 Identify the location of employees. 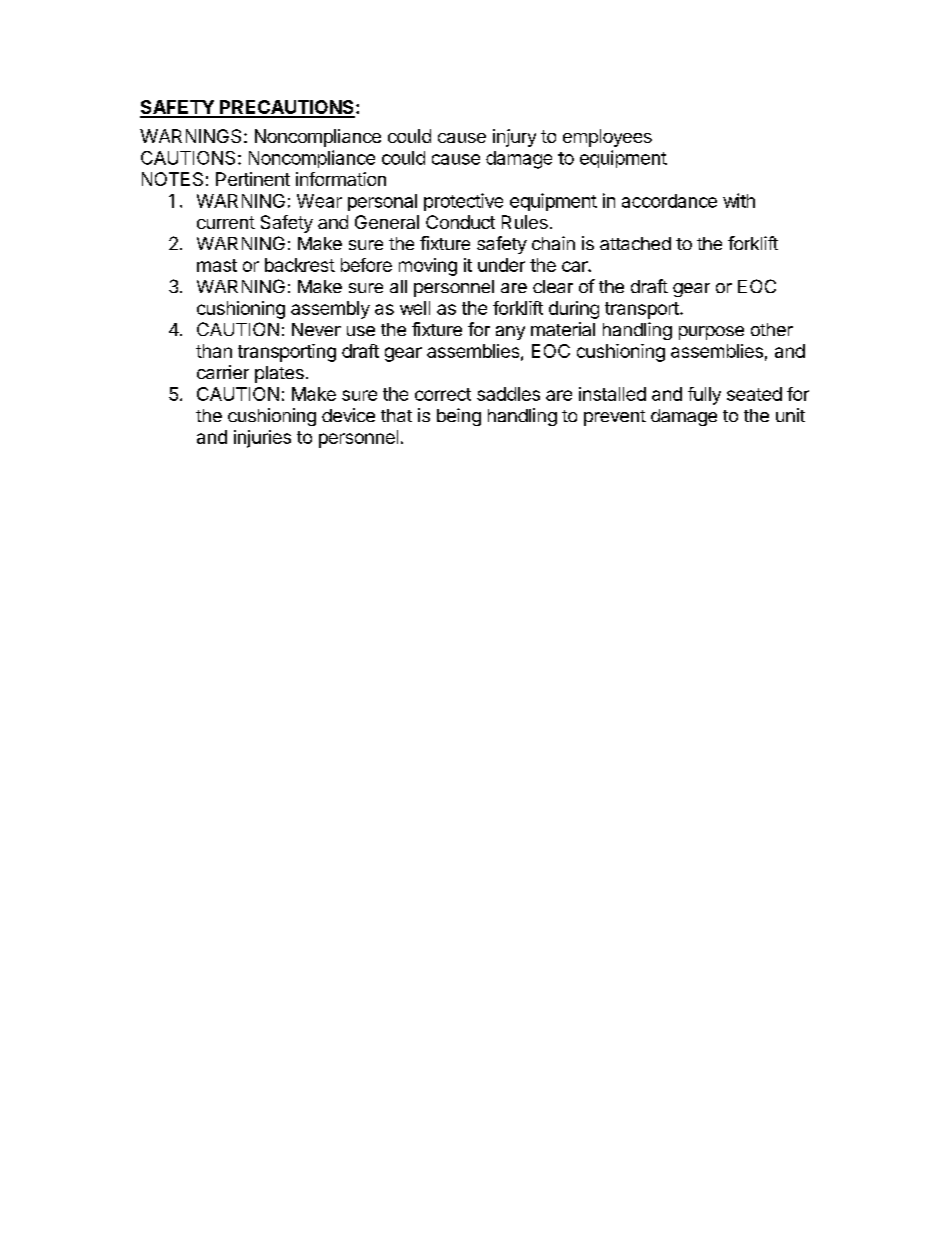
(607, 138).
